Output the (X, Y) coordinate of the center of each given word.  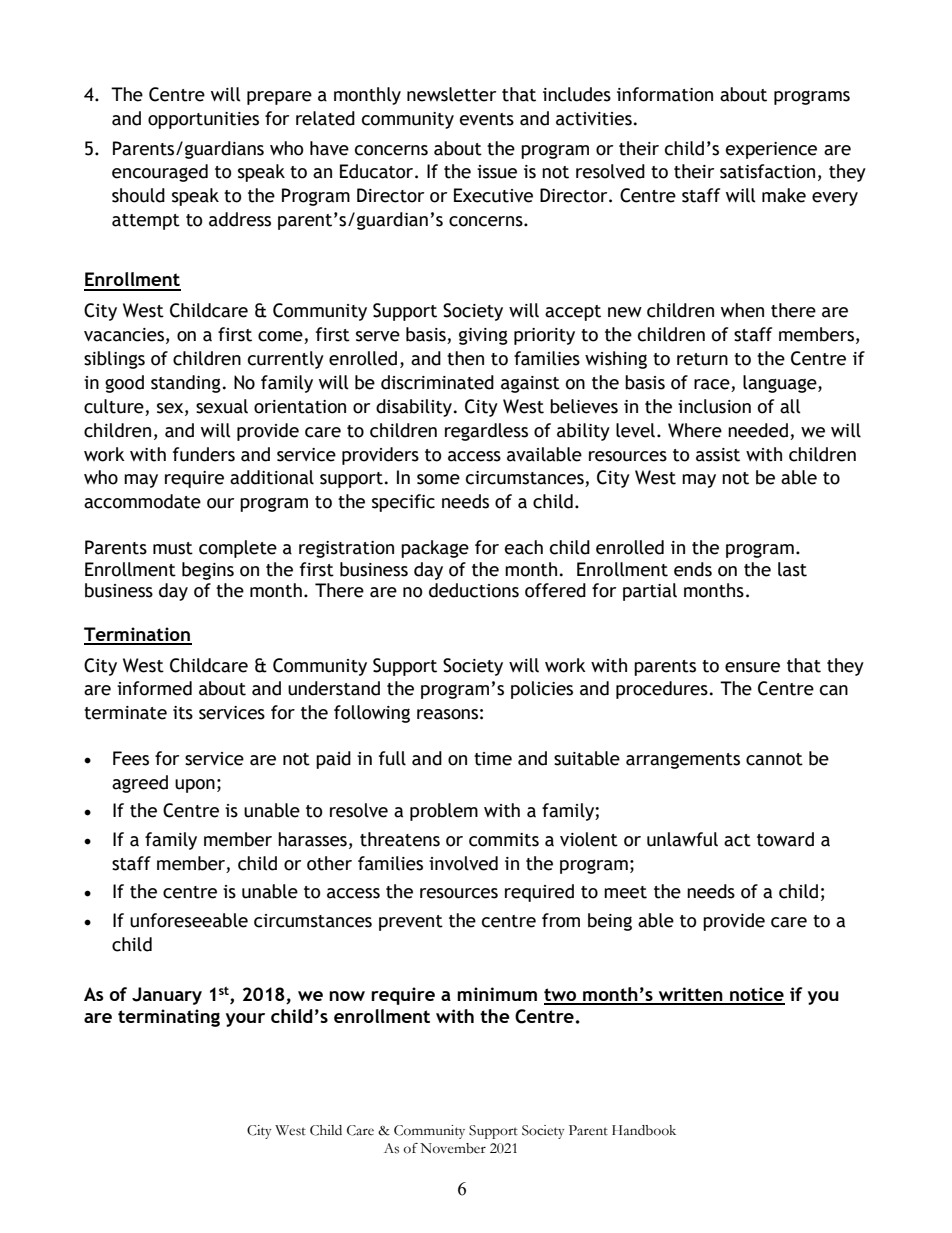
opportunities (203, 120)
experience (771, 150)
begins (208, 571)
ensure (752, 667)
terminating (169, 1018)
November (453, 1148)
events (487, 119)
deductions (474, 590)
